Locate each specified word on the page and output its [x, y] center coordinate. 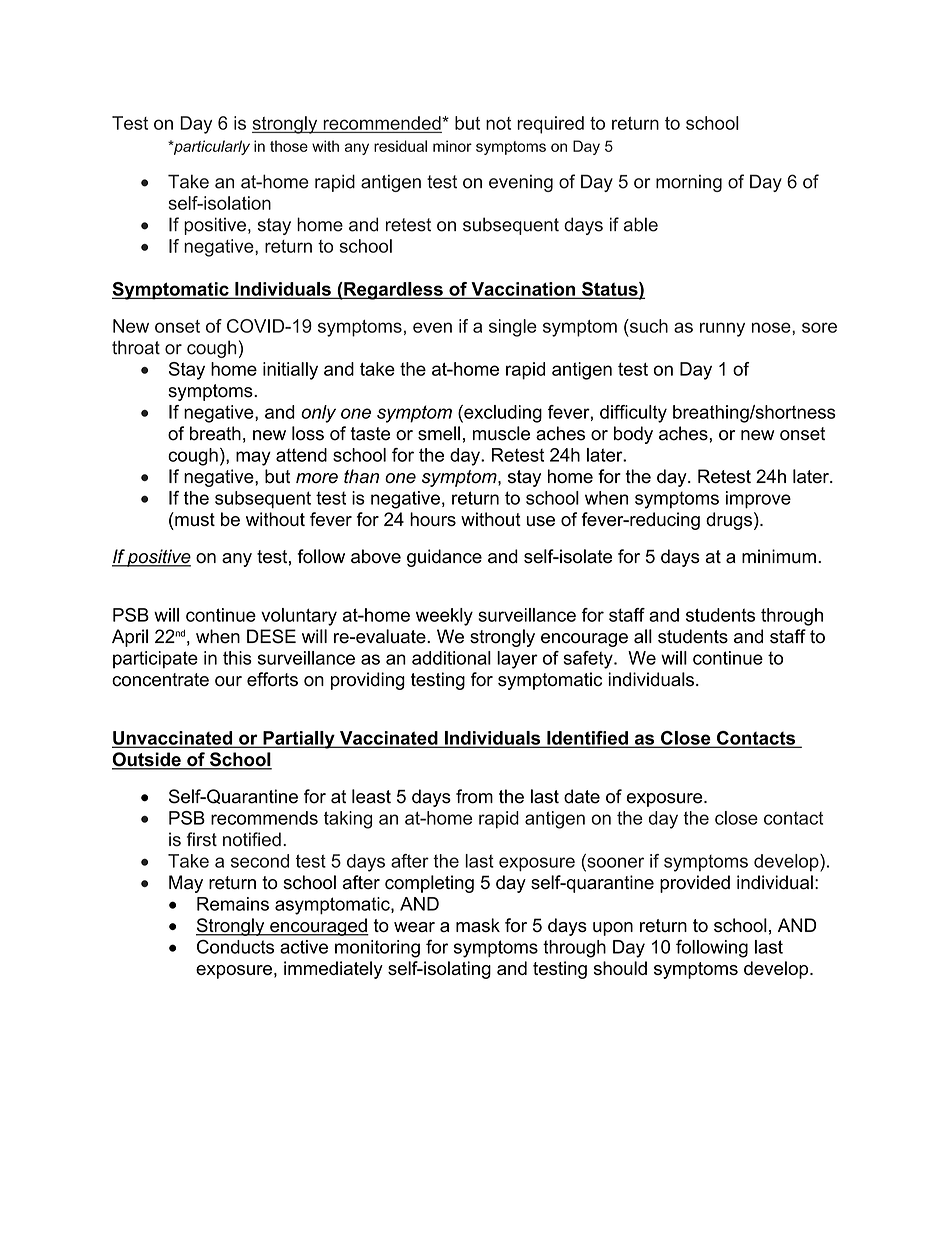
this [237, 658]
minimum [779, 556]
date [582, 796]
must [194, 519]
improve [758, 500]
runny [722, 329]
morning [689, 183]
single [513, 328]
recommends [264, 818]
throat [136, 347]
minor [452, 146]
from [474, 796]
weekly [444, 617]
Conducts [235, 947]
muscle [501, 433]
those [289, 146]
